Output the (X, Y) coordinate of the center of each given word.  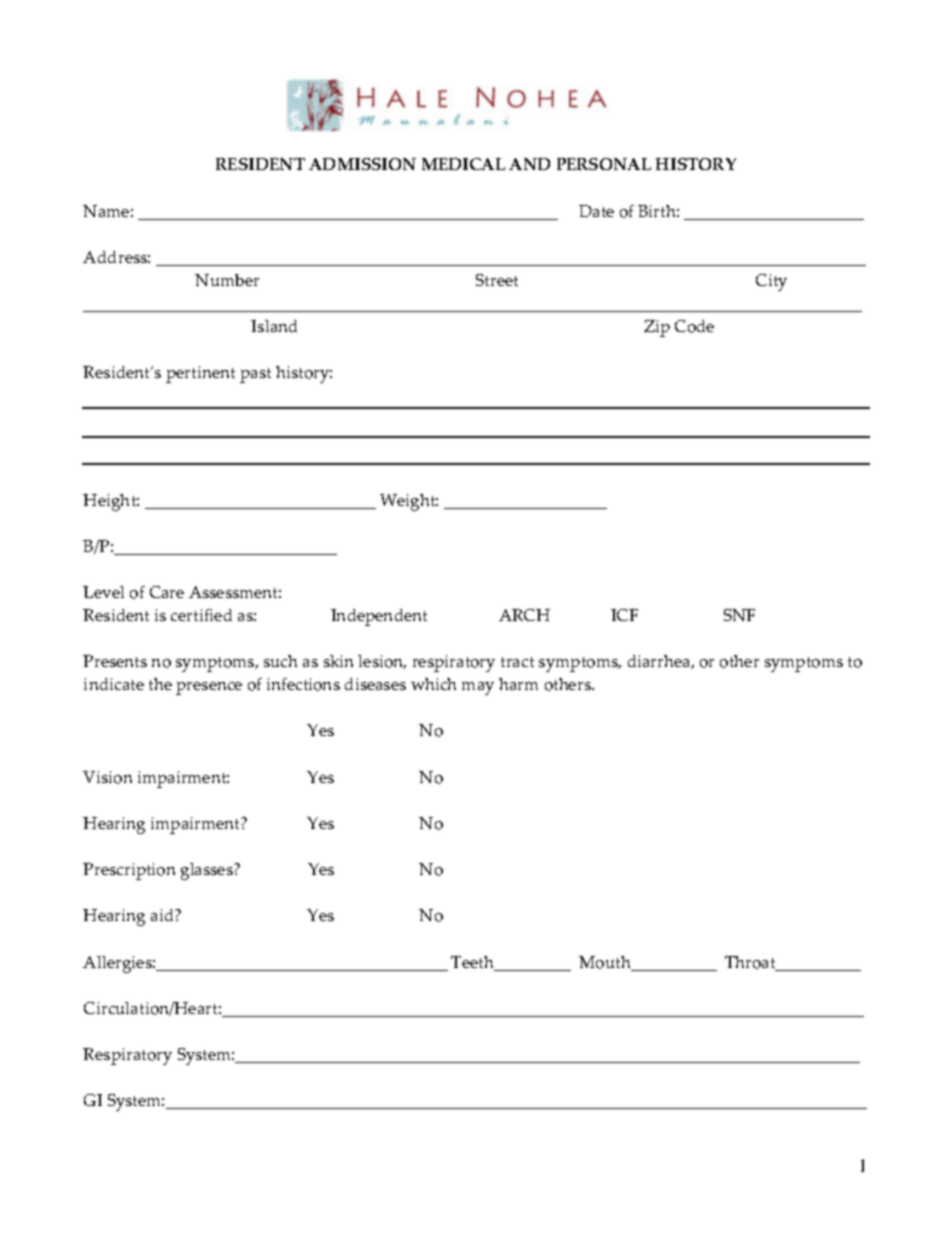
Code (694, 326)
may (478, 688)
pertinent (200, 374)
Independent (379, 617)
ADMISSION (362, 164)
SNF (739, 615)
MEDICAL (463, 164)
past (255, 375)
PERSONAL (604, 164)
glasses (208, 871)
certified (201, 615)
